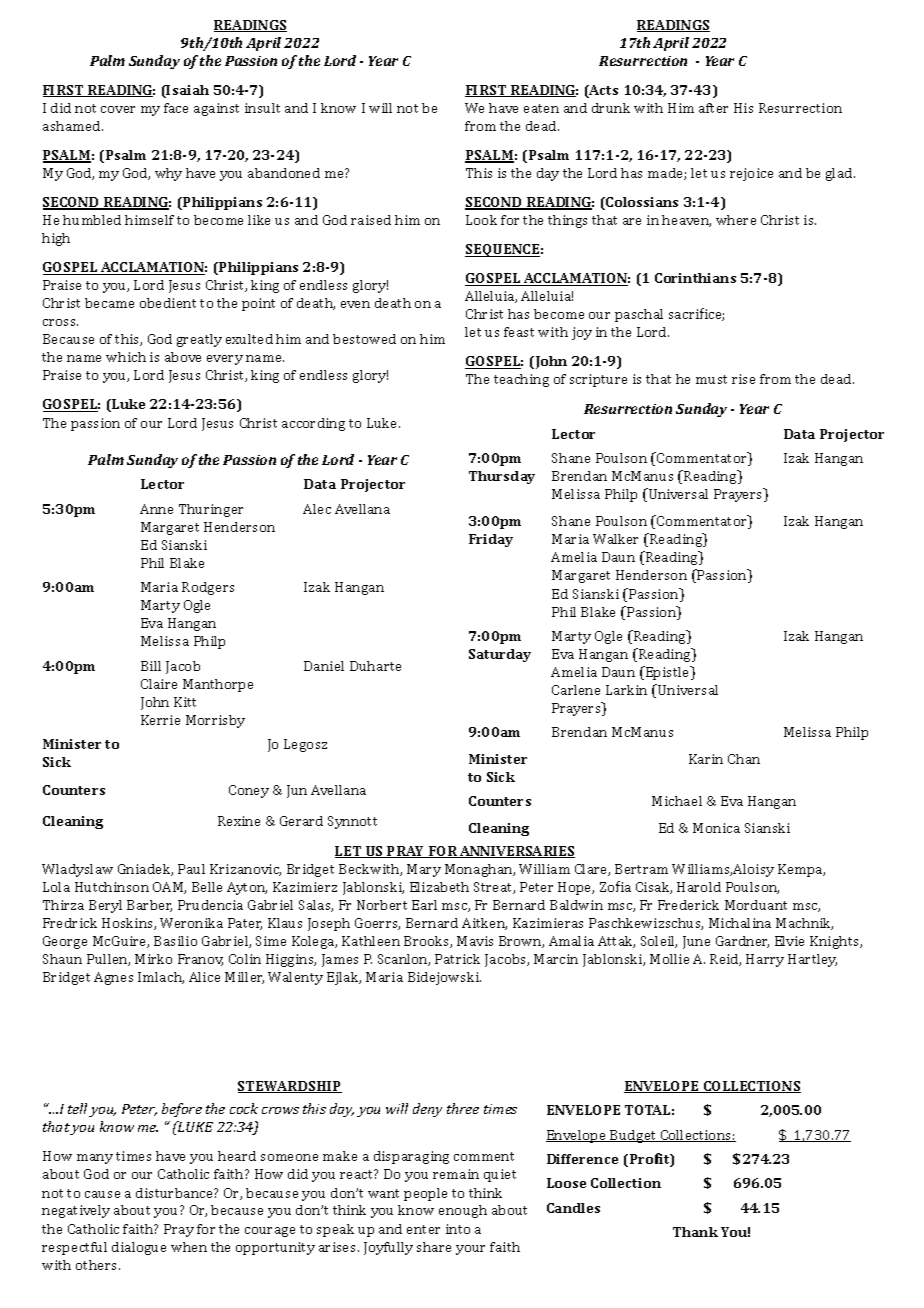  What do you see at coordinates (139, 1248) in the page?
I see `dialogue` at bounding box center [139, 1248].
